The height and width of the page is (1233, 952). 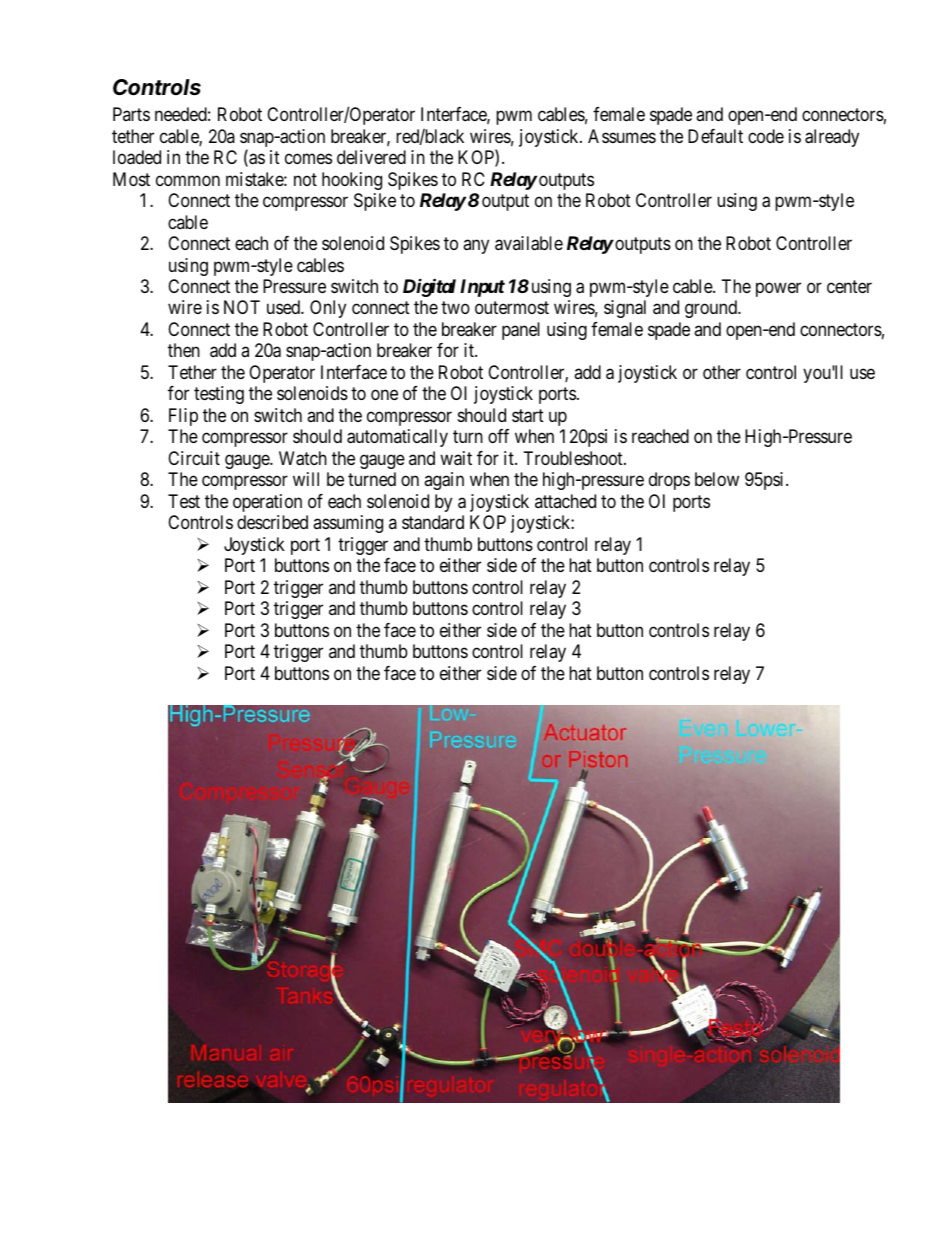 I want to click on standard, so click(x=433, y=522).
